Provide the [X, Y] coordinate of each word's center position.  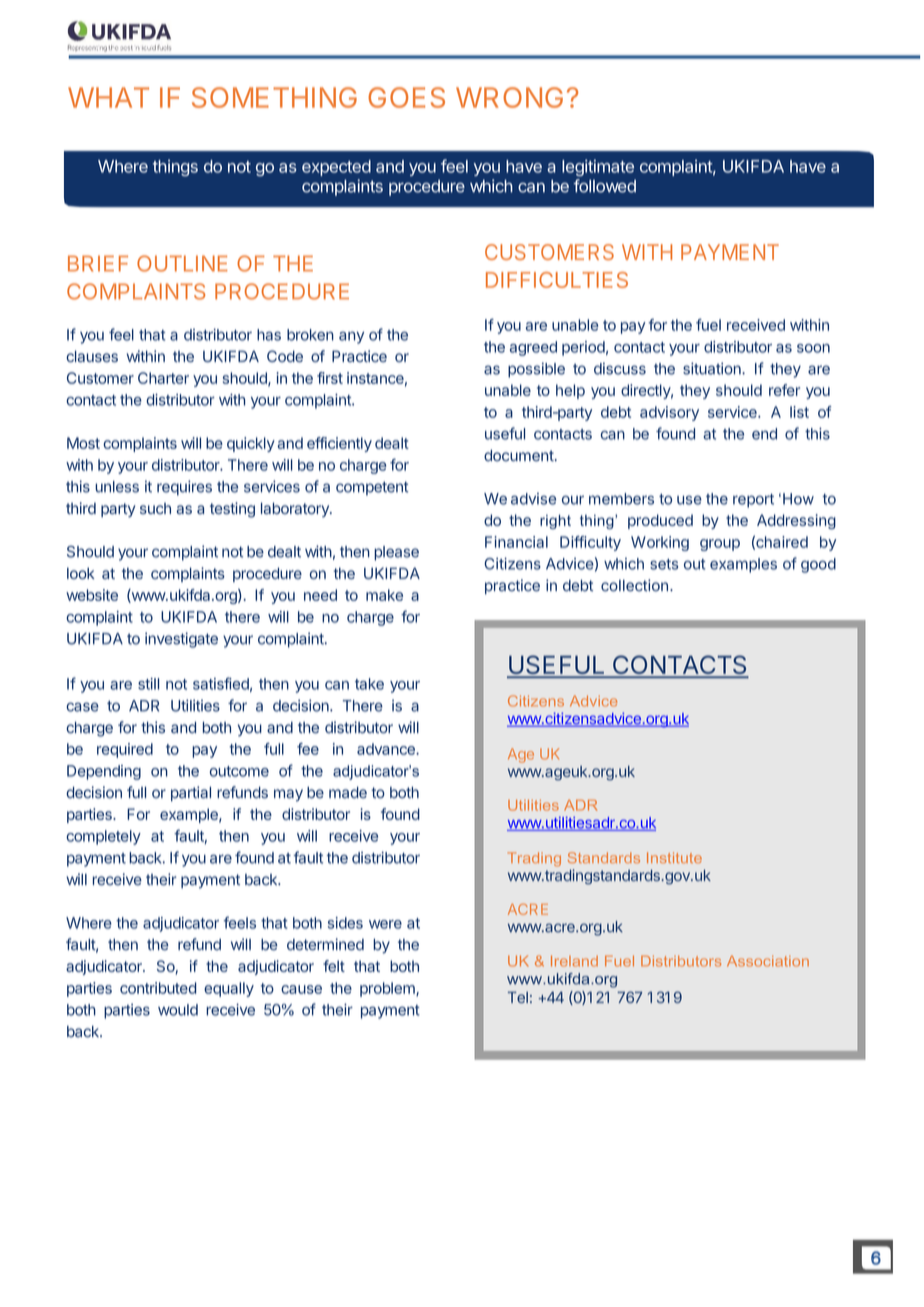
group [720, 545]
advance [387, 749]
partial [191, 793]
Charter [163, 378]
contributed [158, 988]
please [396, 553]
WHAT [108, 97]
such [155, 508]
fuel [708, 325]
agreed [533, 348]
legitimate [598, 167]
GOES [406, 97]
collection [634, 585]
